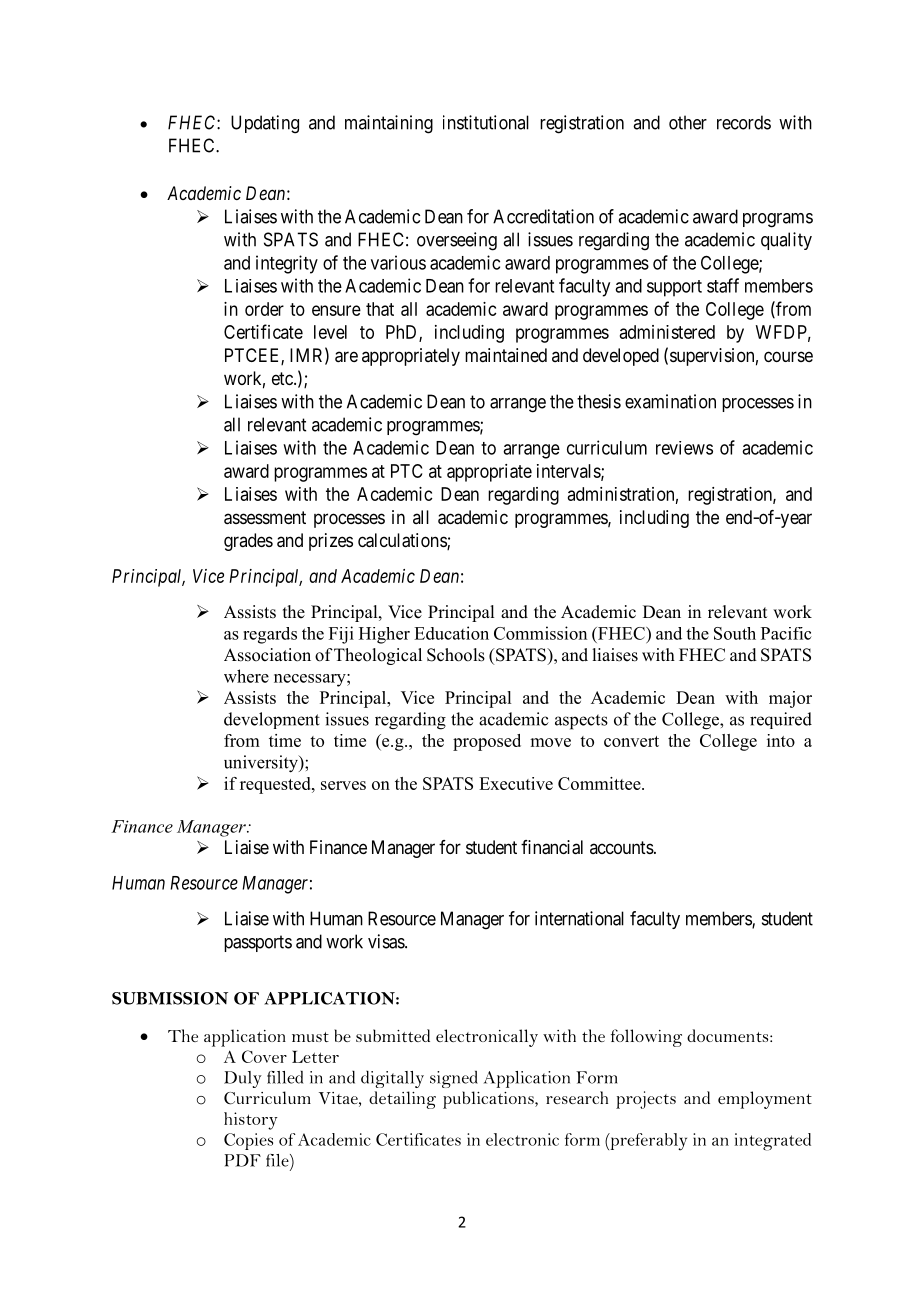 The image size is (924, 1308). Describe the element at coordinates (506, 355) in the page. I see `maintained` at that location.
